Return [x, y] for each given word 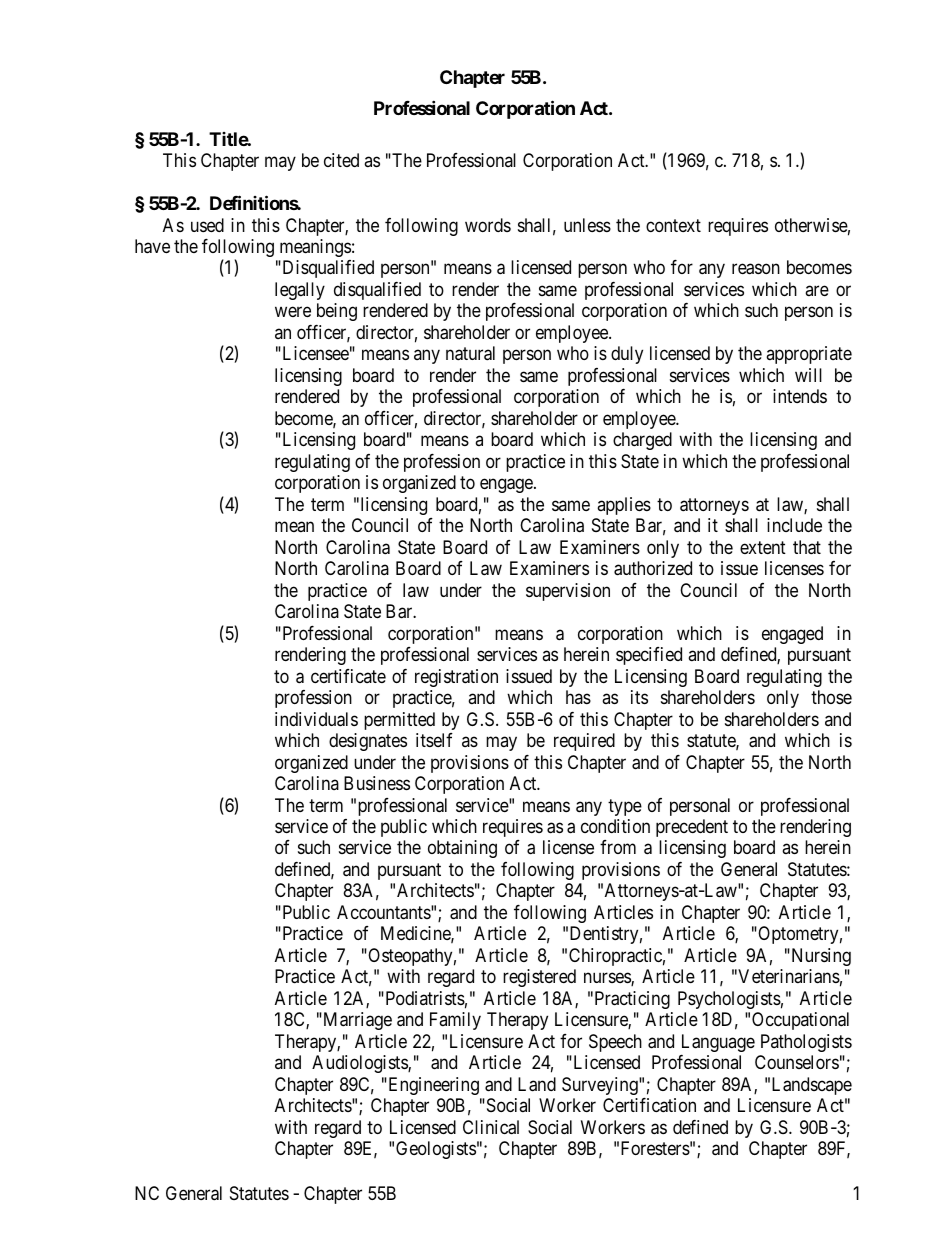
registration [456, 678]
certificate [348, 676]
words [488, 225]
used [207, 225]
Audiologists [360, 1064]
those [831, 697]
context [673, 225]
